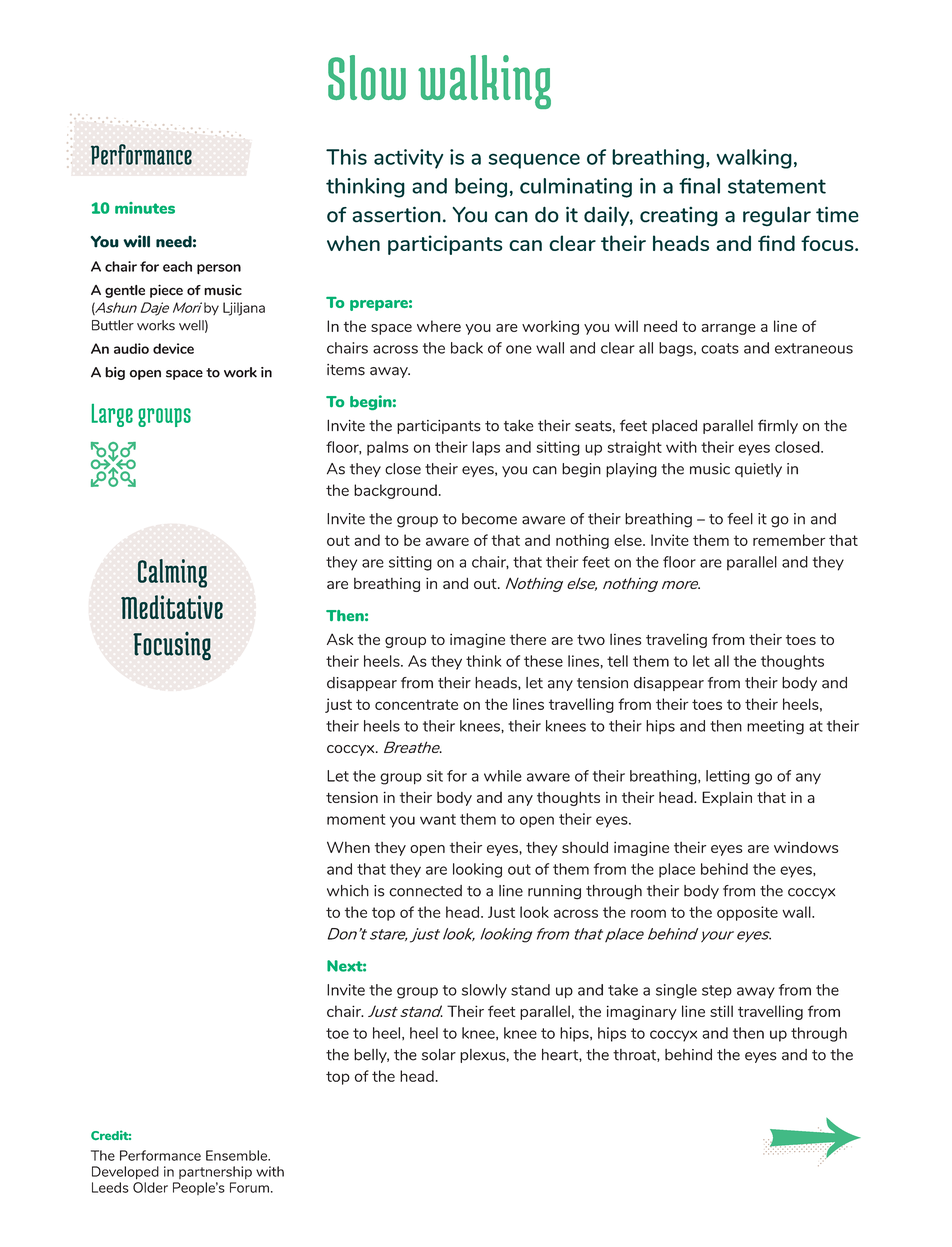 This document has height=1247, width=952. What do you see at coordinates (775, 727) in the document?
I see `meeting` at bounding box center [775, 727].
